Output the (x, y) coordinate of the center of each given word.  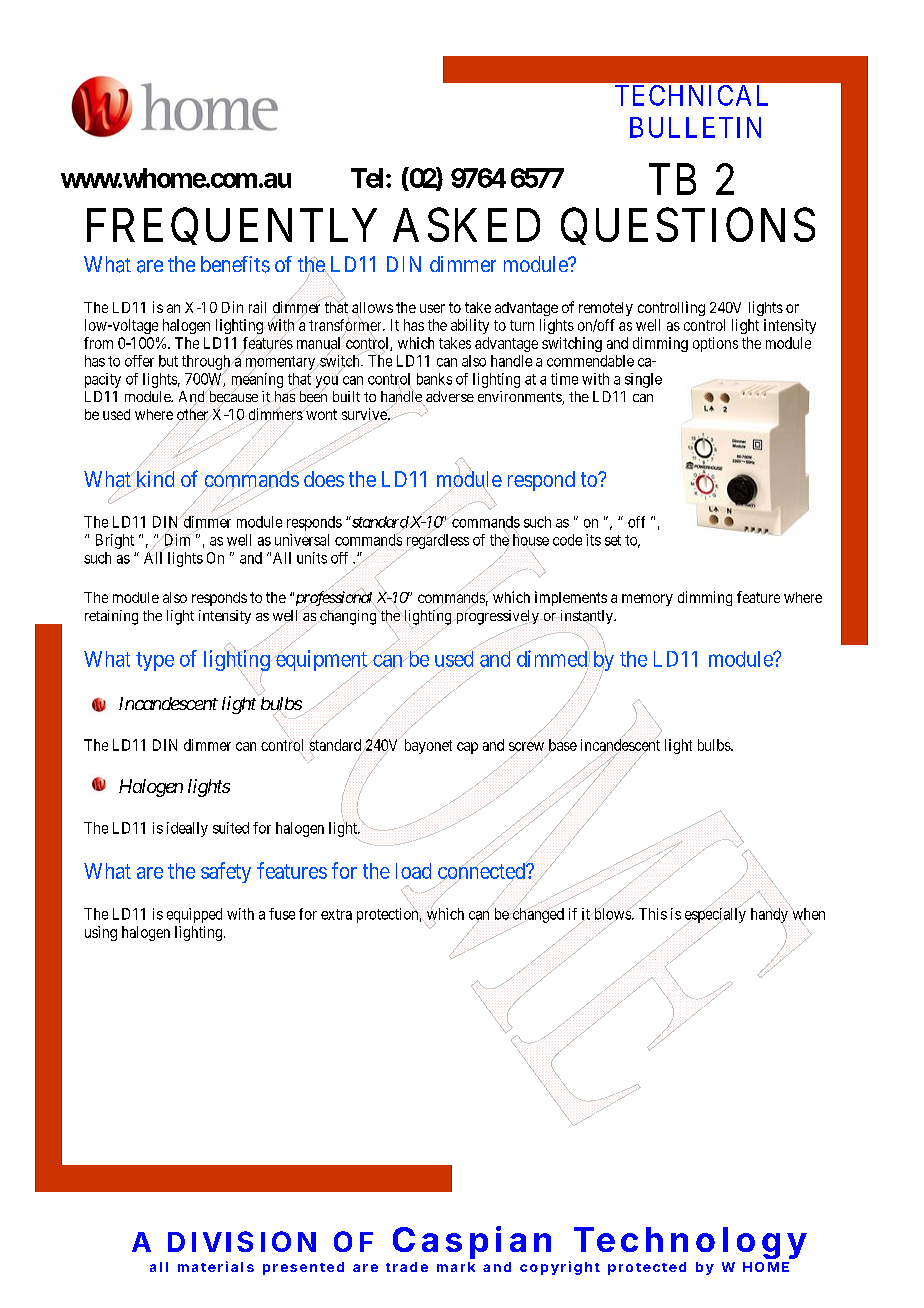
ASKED (466, 225)
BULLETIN (695, 127)
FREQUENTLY (232, 226)
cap (467, 748)
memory (647, 600)
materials (216, 1266)
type (155, 661)
